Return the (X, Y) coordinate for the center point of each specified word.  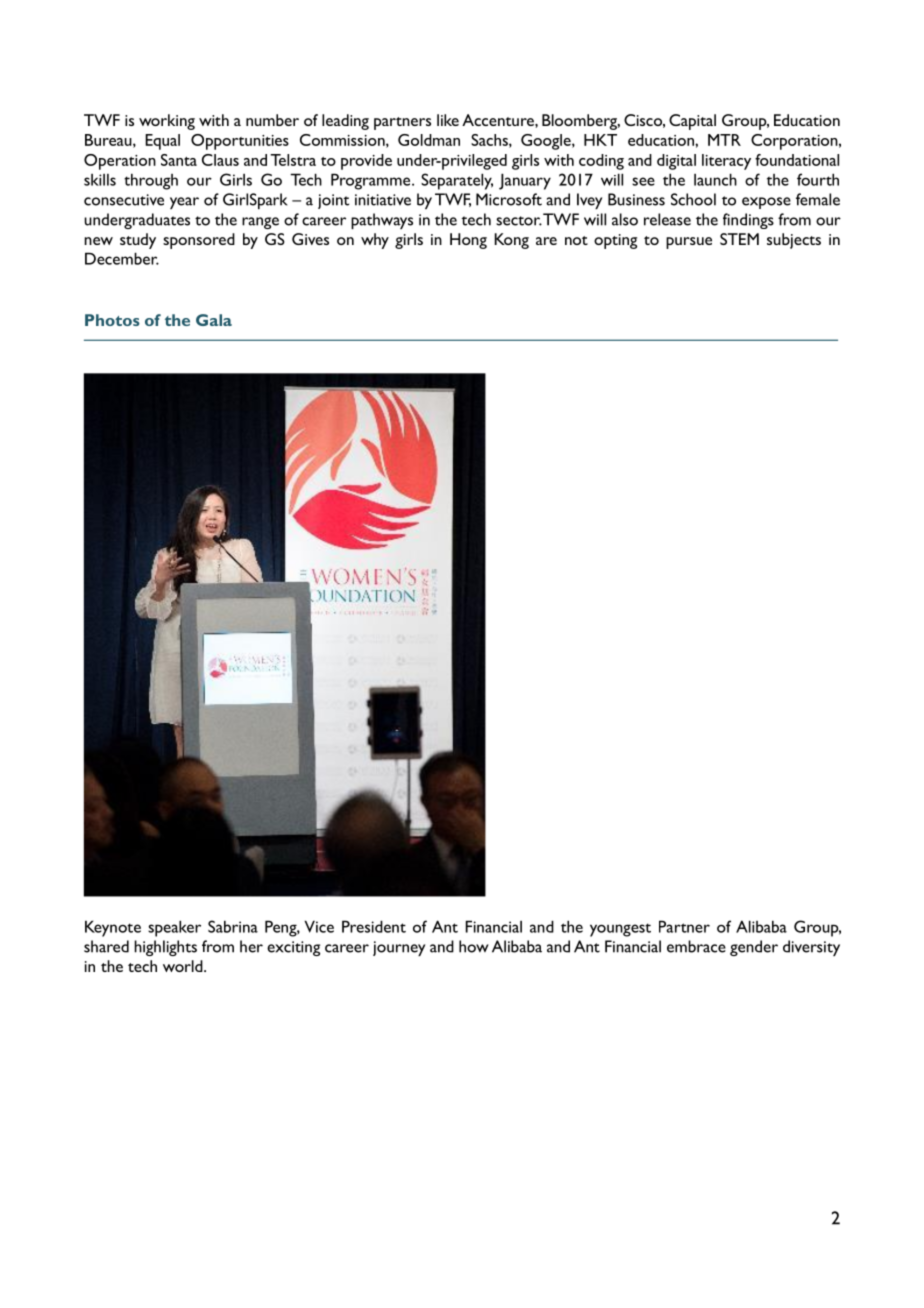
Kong (512, 241)
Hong (468, 241)
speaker (174, 928)
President (374, 926)
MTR (724, 140)
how (474, 946)
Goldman (429, 140)
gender (754, 948)
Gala (214, 320)
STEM (739, 239)
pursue (689, 243)
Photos (112, 320)
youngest (620, 930)
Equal (162, 142)
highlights (165, 948)
